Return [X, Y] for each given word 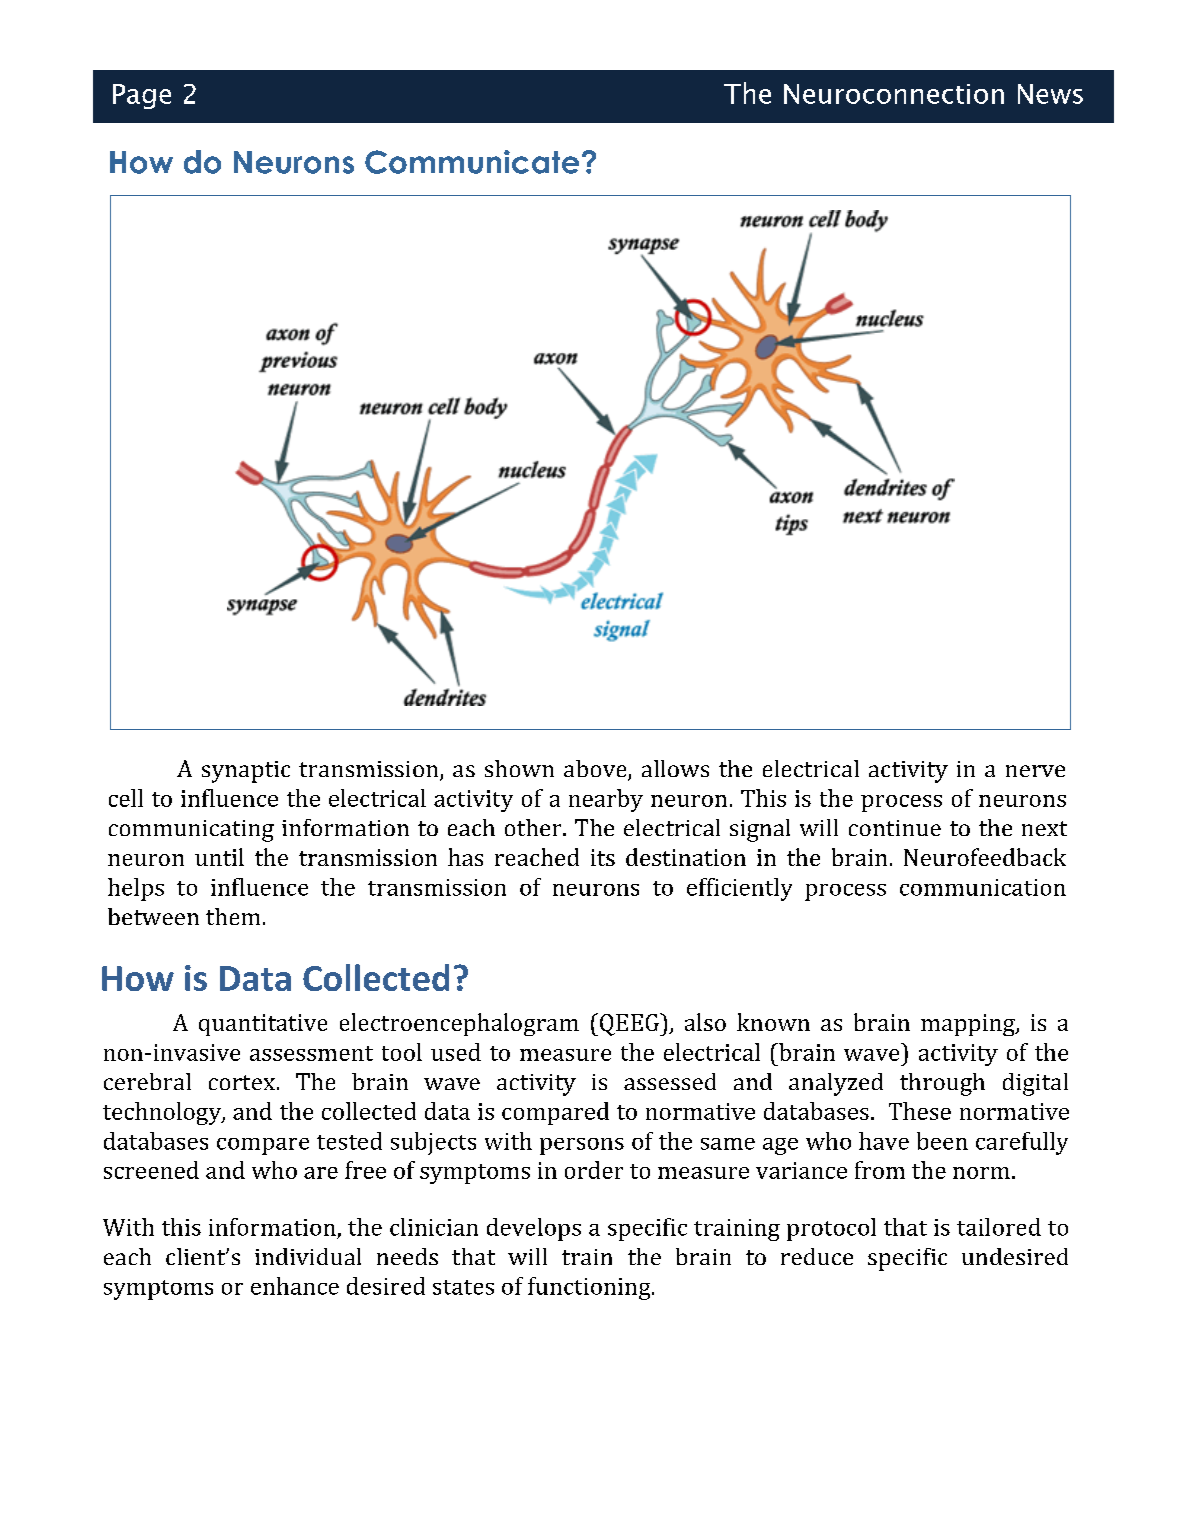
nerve [1035, 771]
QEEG [630, 1024]
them [233, 916]
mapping [969, 1025]
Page [142, 96]
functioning [590, 1288]
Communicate [472, 162]
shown [519, 768]
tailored [999, 1227]
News [1050, 94]
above [596, 770]
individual [308, 1256]
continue [895, 828]
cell [126, 798]
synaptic [246, 772]
